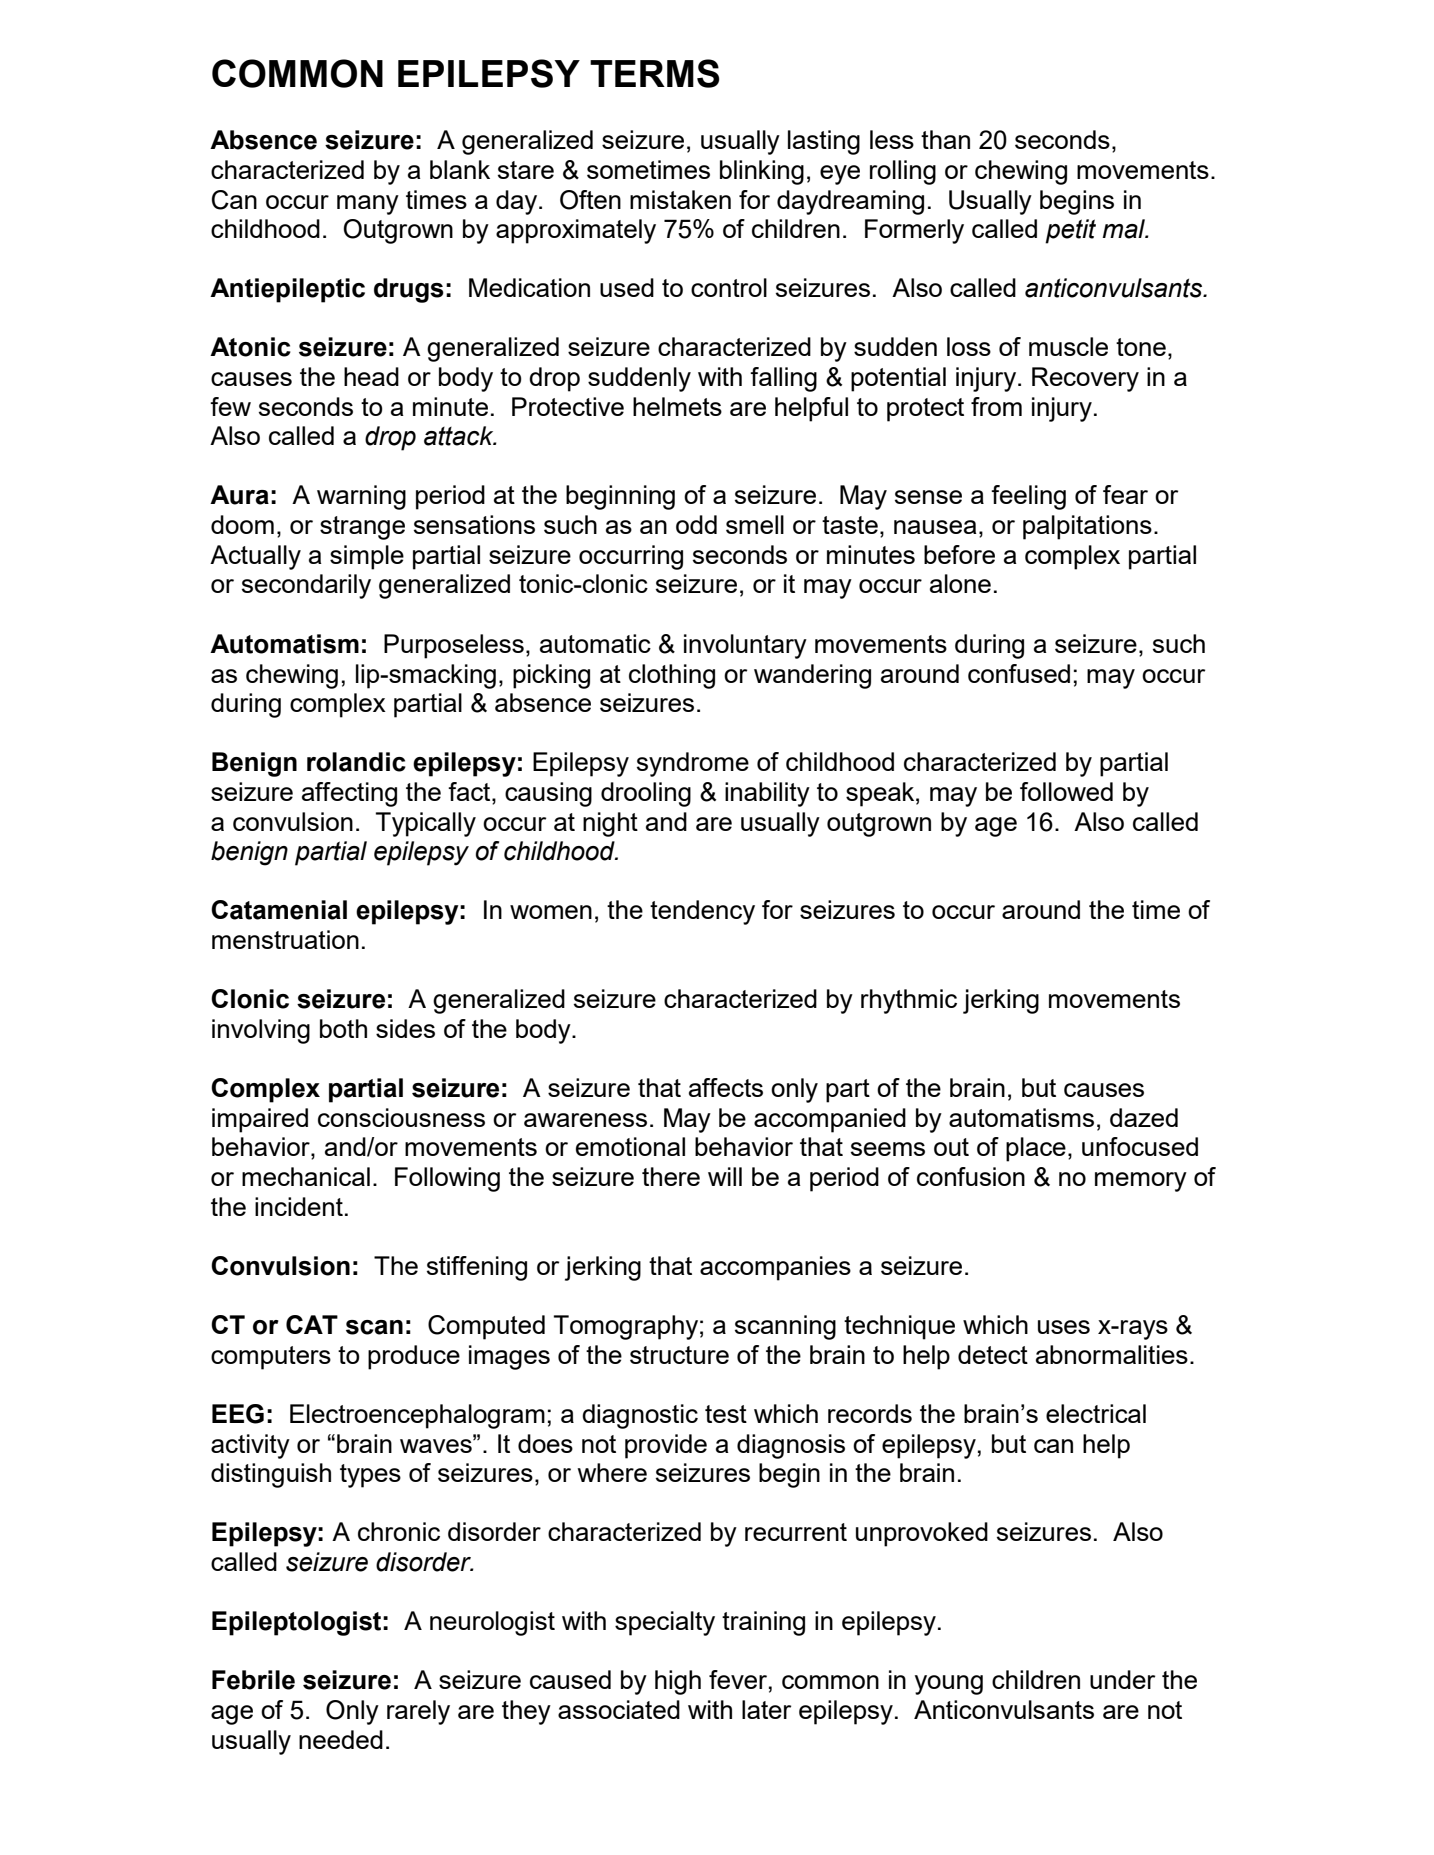  What do you see at coordinates (679, 1355) in the document?
I see `structure` at bounding box center [679, 1355].
